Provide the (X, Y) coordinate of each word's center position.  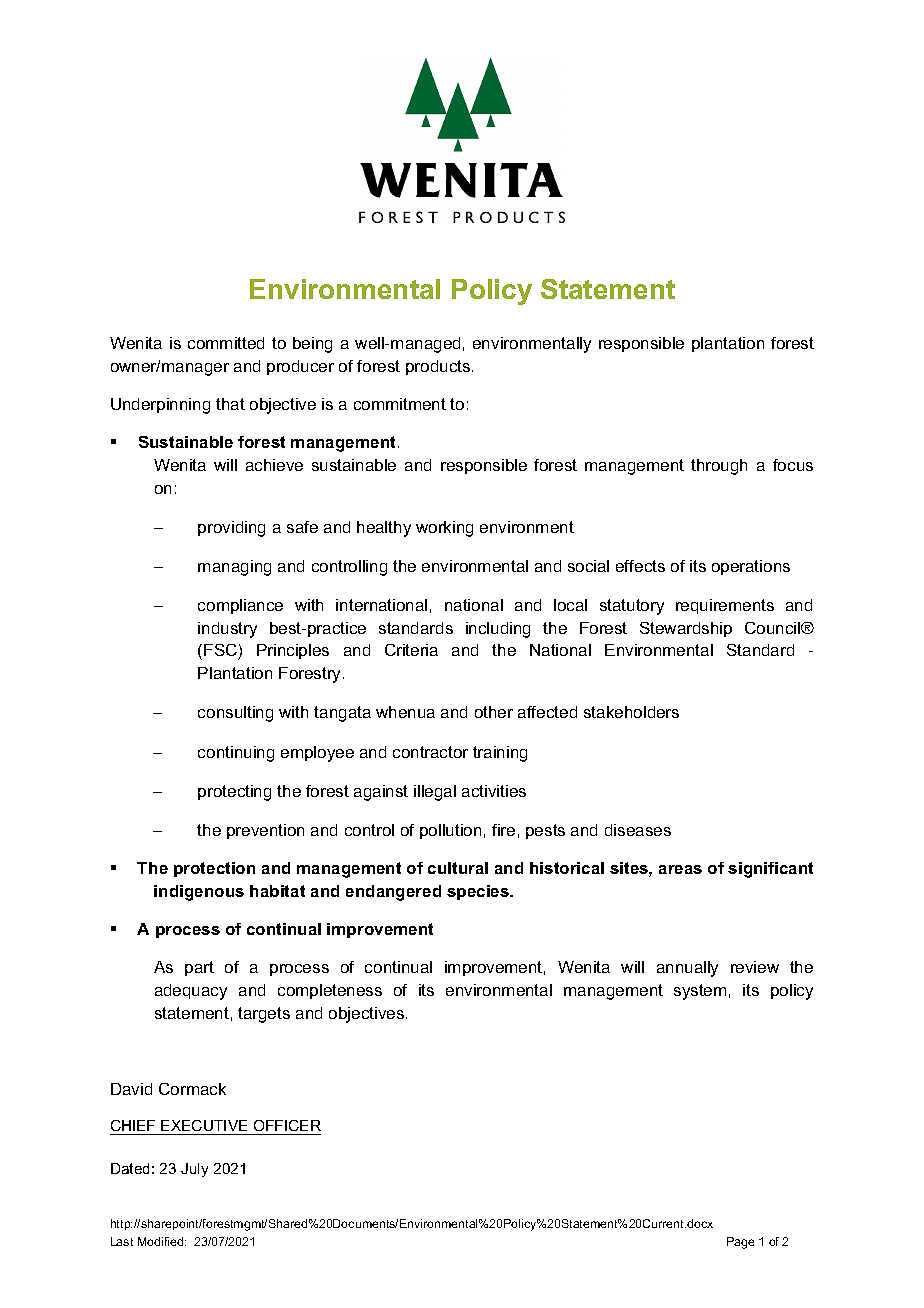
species (479, 892)
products (439, 367)
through (719, 467)
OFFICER (287, 1125)
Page (740, 1243)
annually (687, 969)
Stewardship (686, 629)
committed (226, 343)
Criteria (411, 650)
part (199, 968)
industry (227, 630)
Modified (162, 1241)
